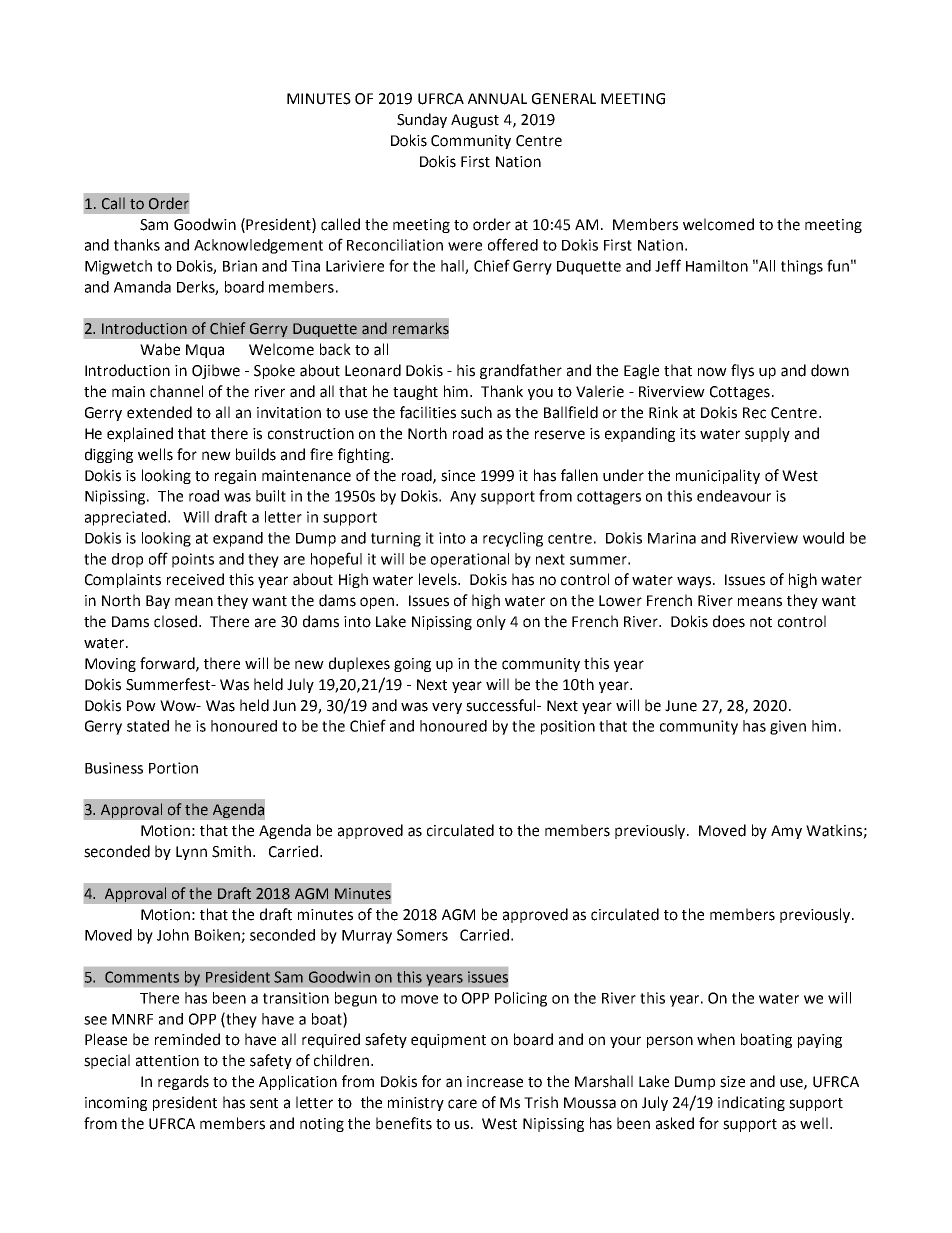 This image has height=1233, width=952. Describe the element at coordinates (767, 434) in the image. I see `supply` at that location.
